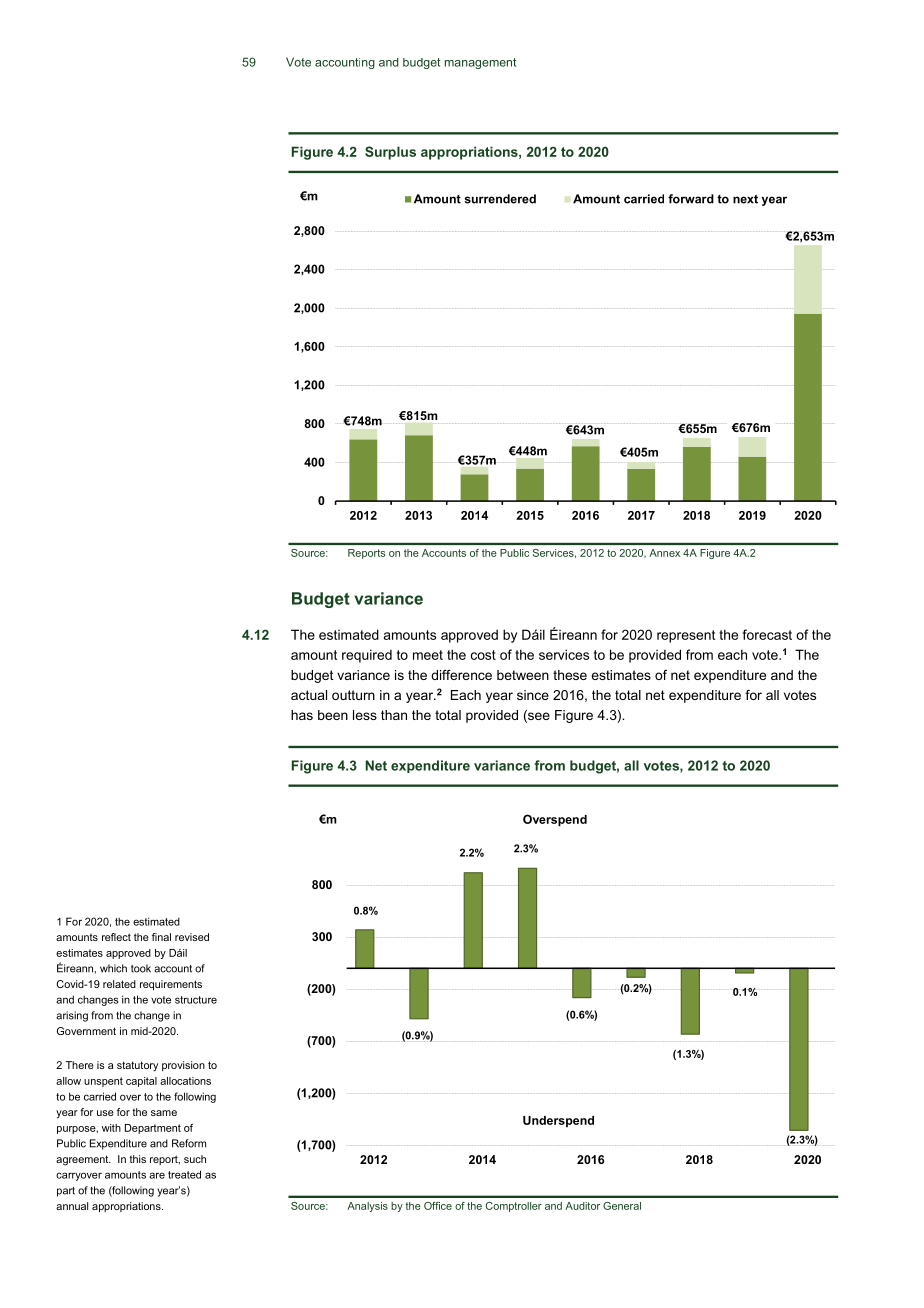 The height and width of the document is (1308, 924). Describe the element at coordinates (480, 63) in the document. I see `management` at that location.
